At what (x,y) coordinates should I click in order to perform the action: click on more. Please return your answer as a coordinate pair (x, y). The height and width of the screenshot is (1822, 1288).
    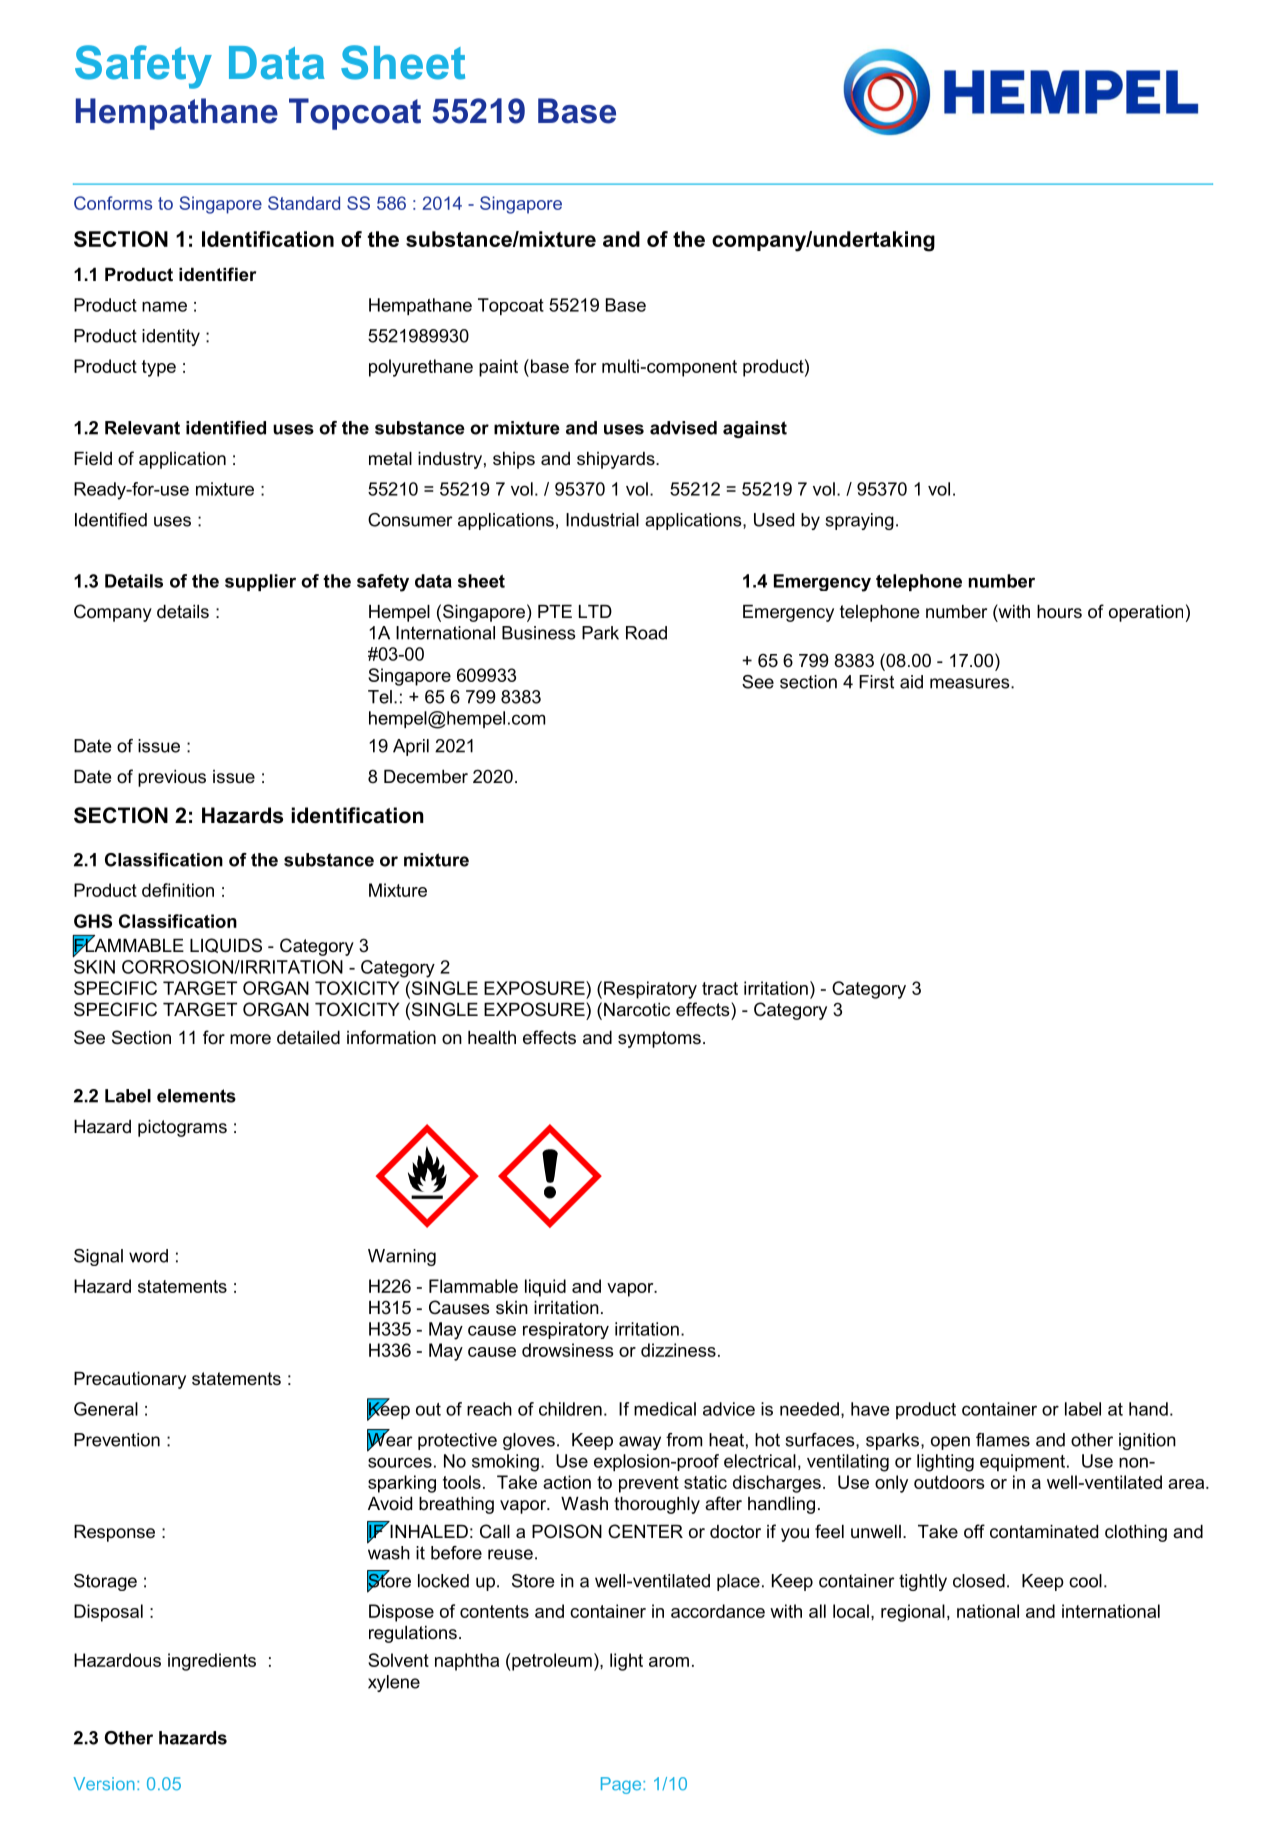
    Looking at the image, I should click on (250, 1039).
